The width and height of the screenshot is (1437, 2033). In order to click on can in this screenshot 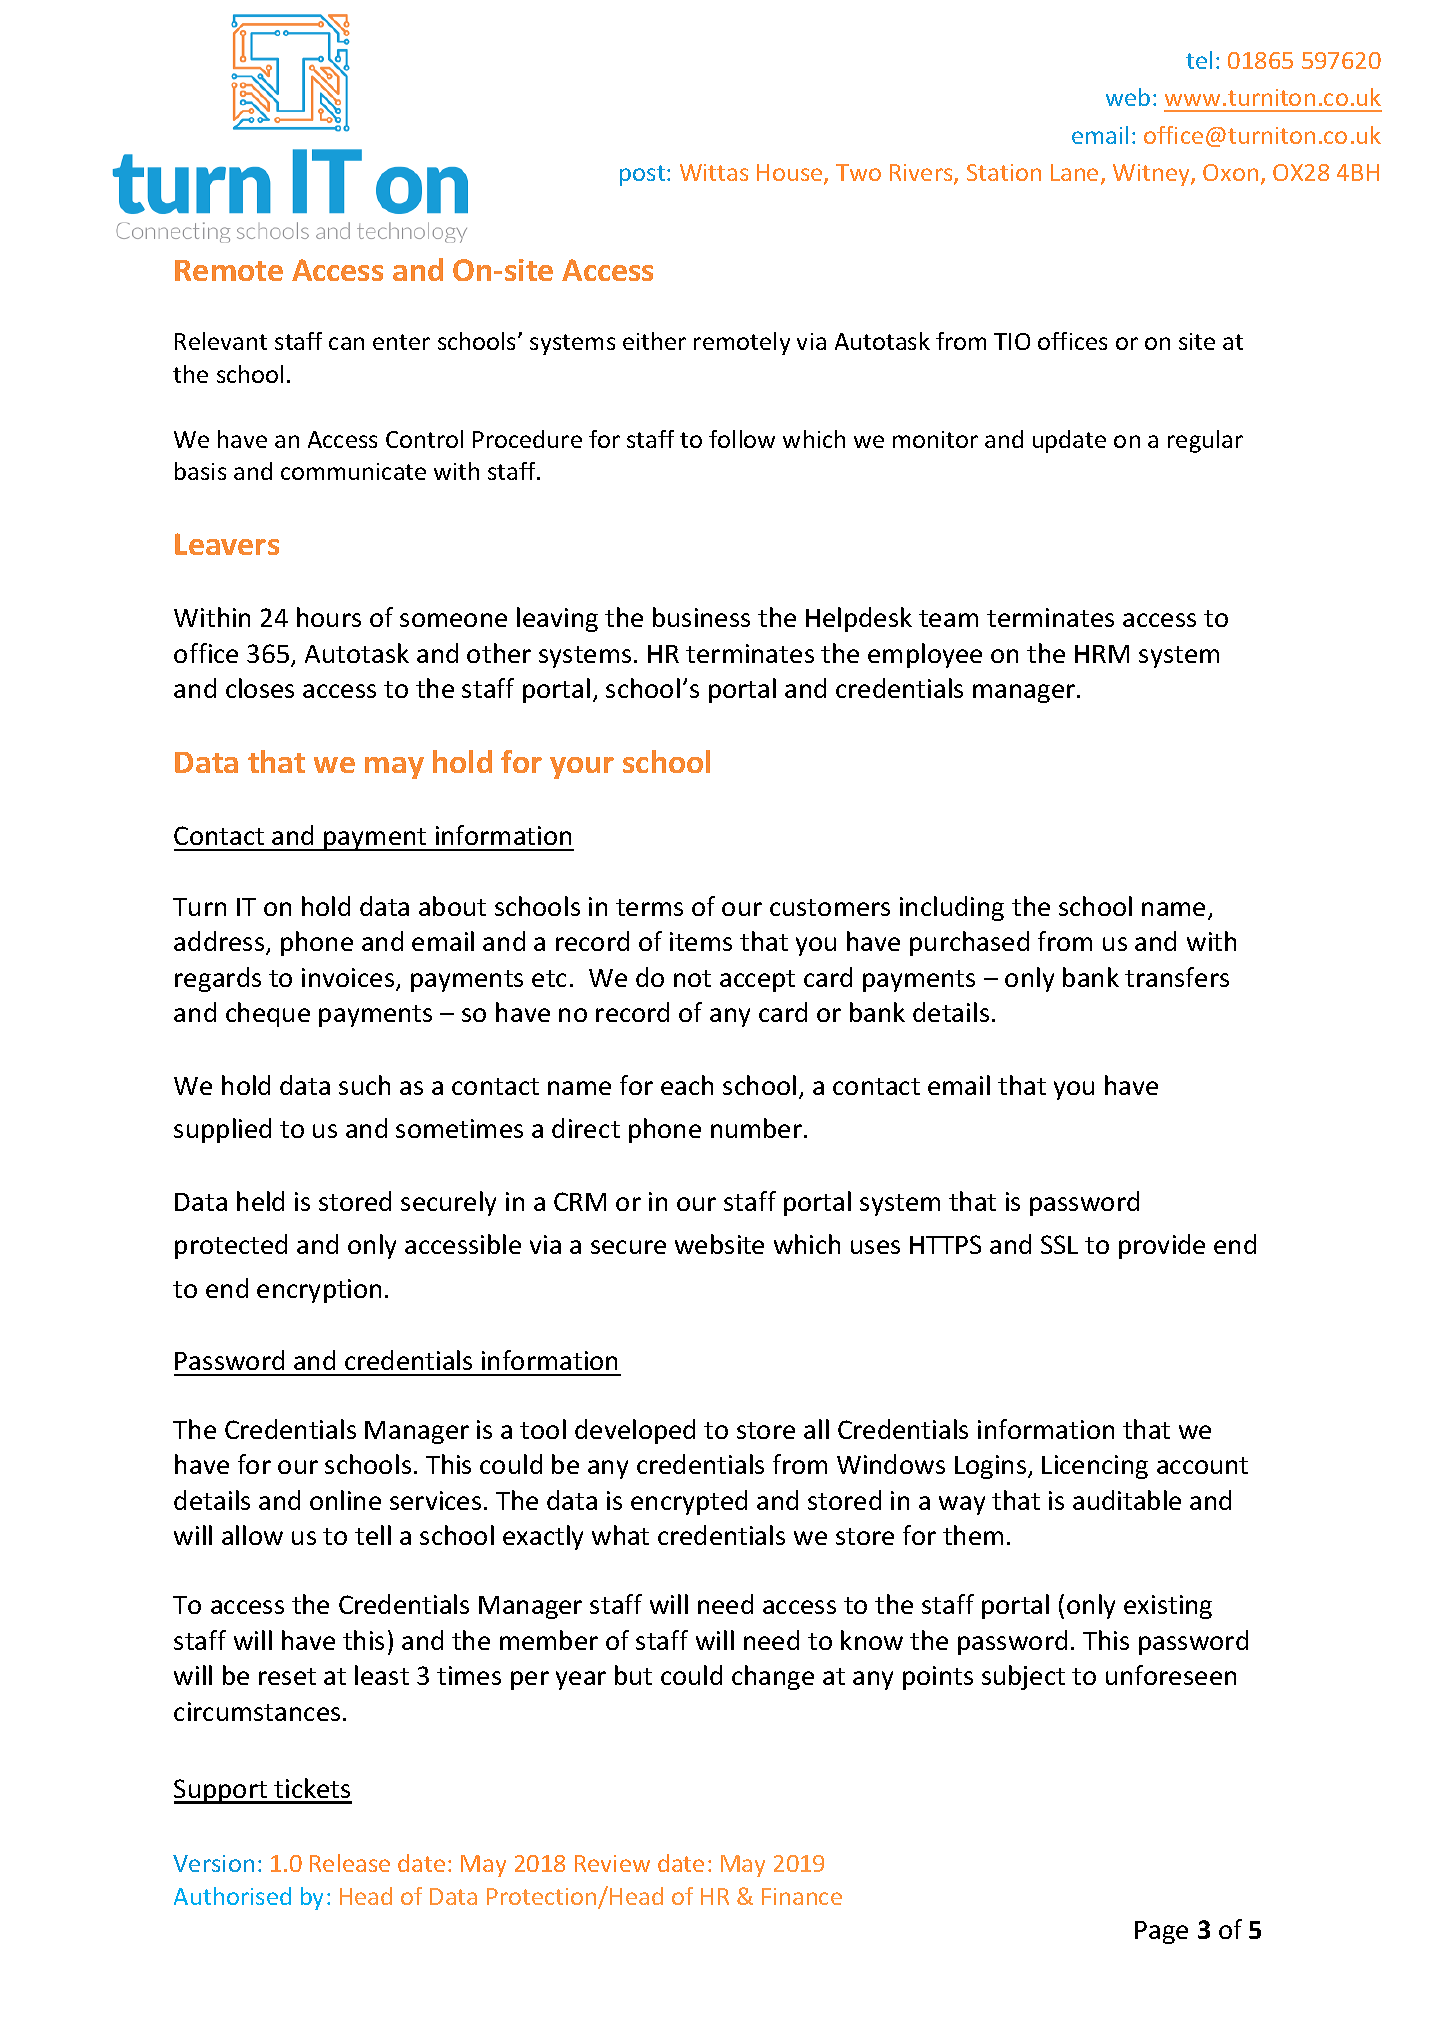, I will do `click(346, 343)`.
